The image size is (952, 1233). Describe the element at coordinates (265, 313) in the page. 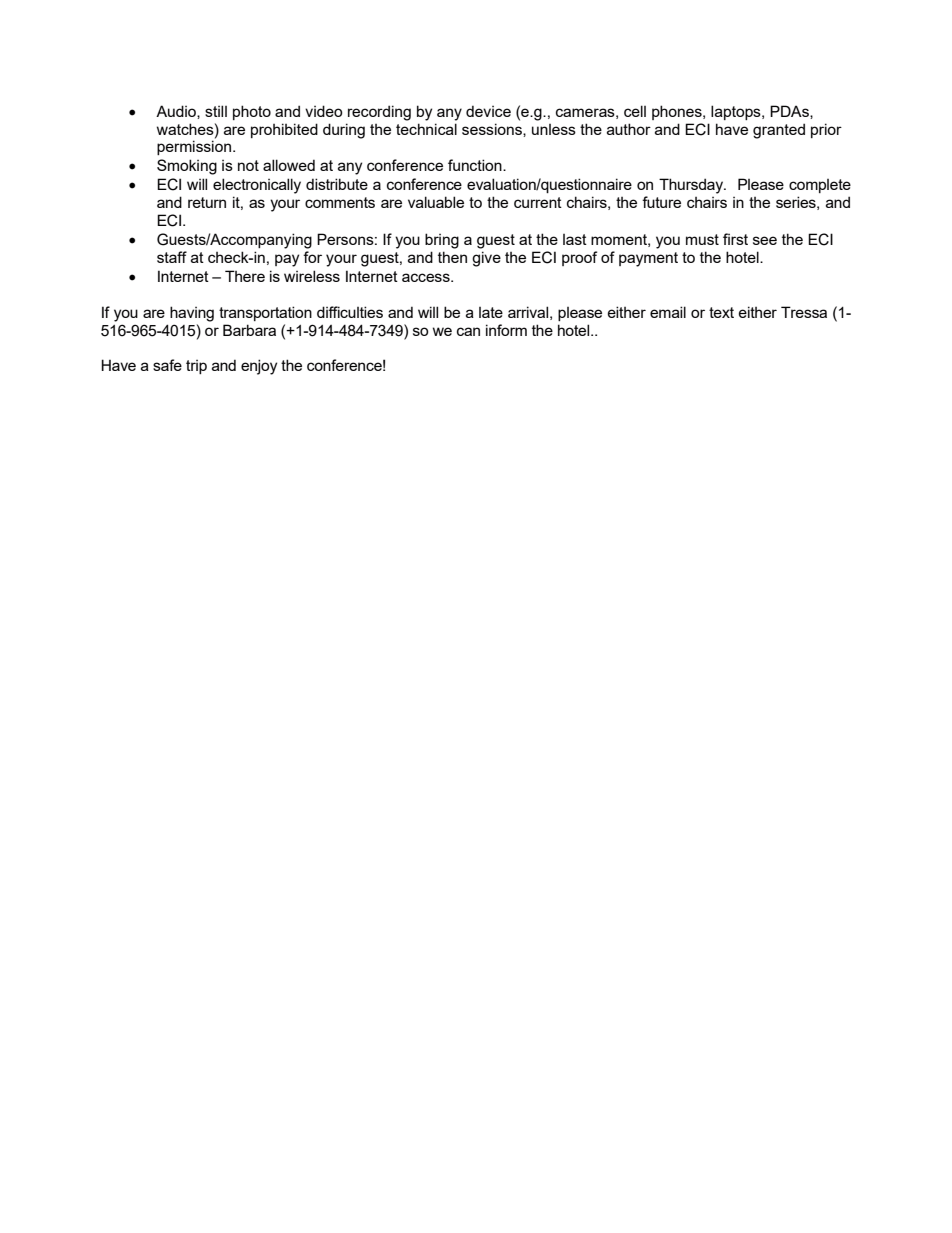

I see `transportation` at that location.
